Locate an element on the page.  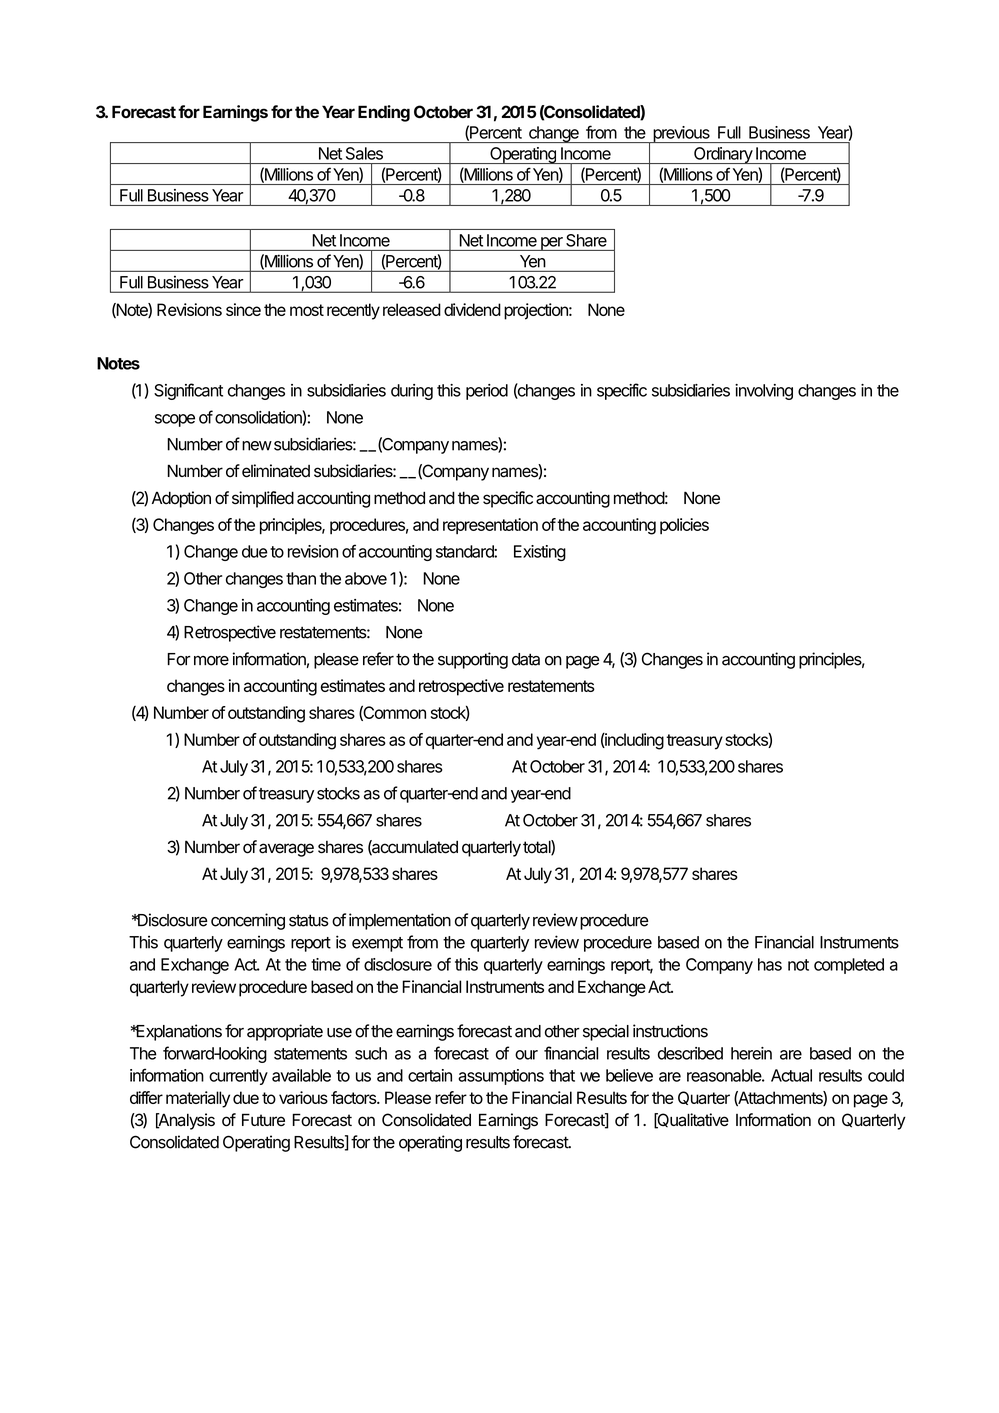
Ordinary is located at coordinates (723, 155).
